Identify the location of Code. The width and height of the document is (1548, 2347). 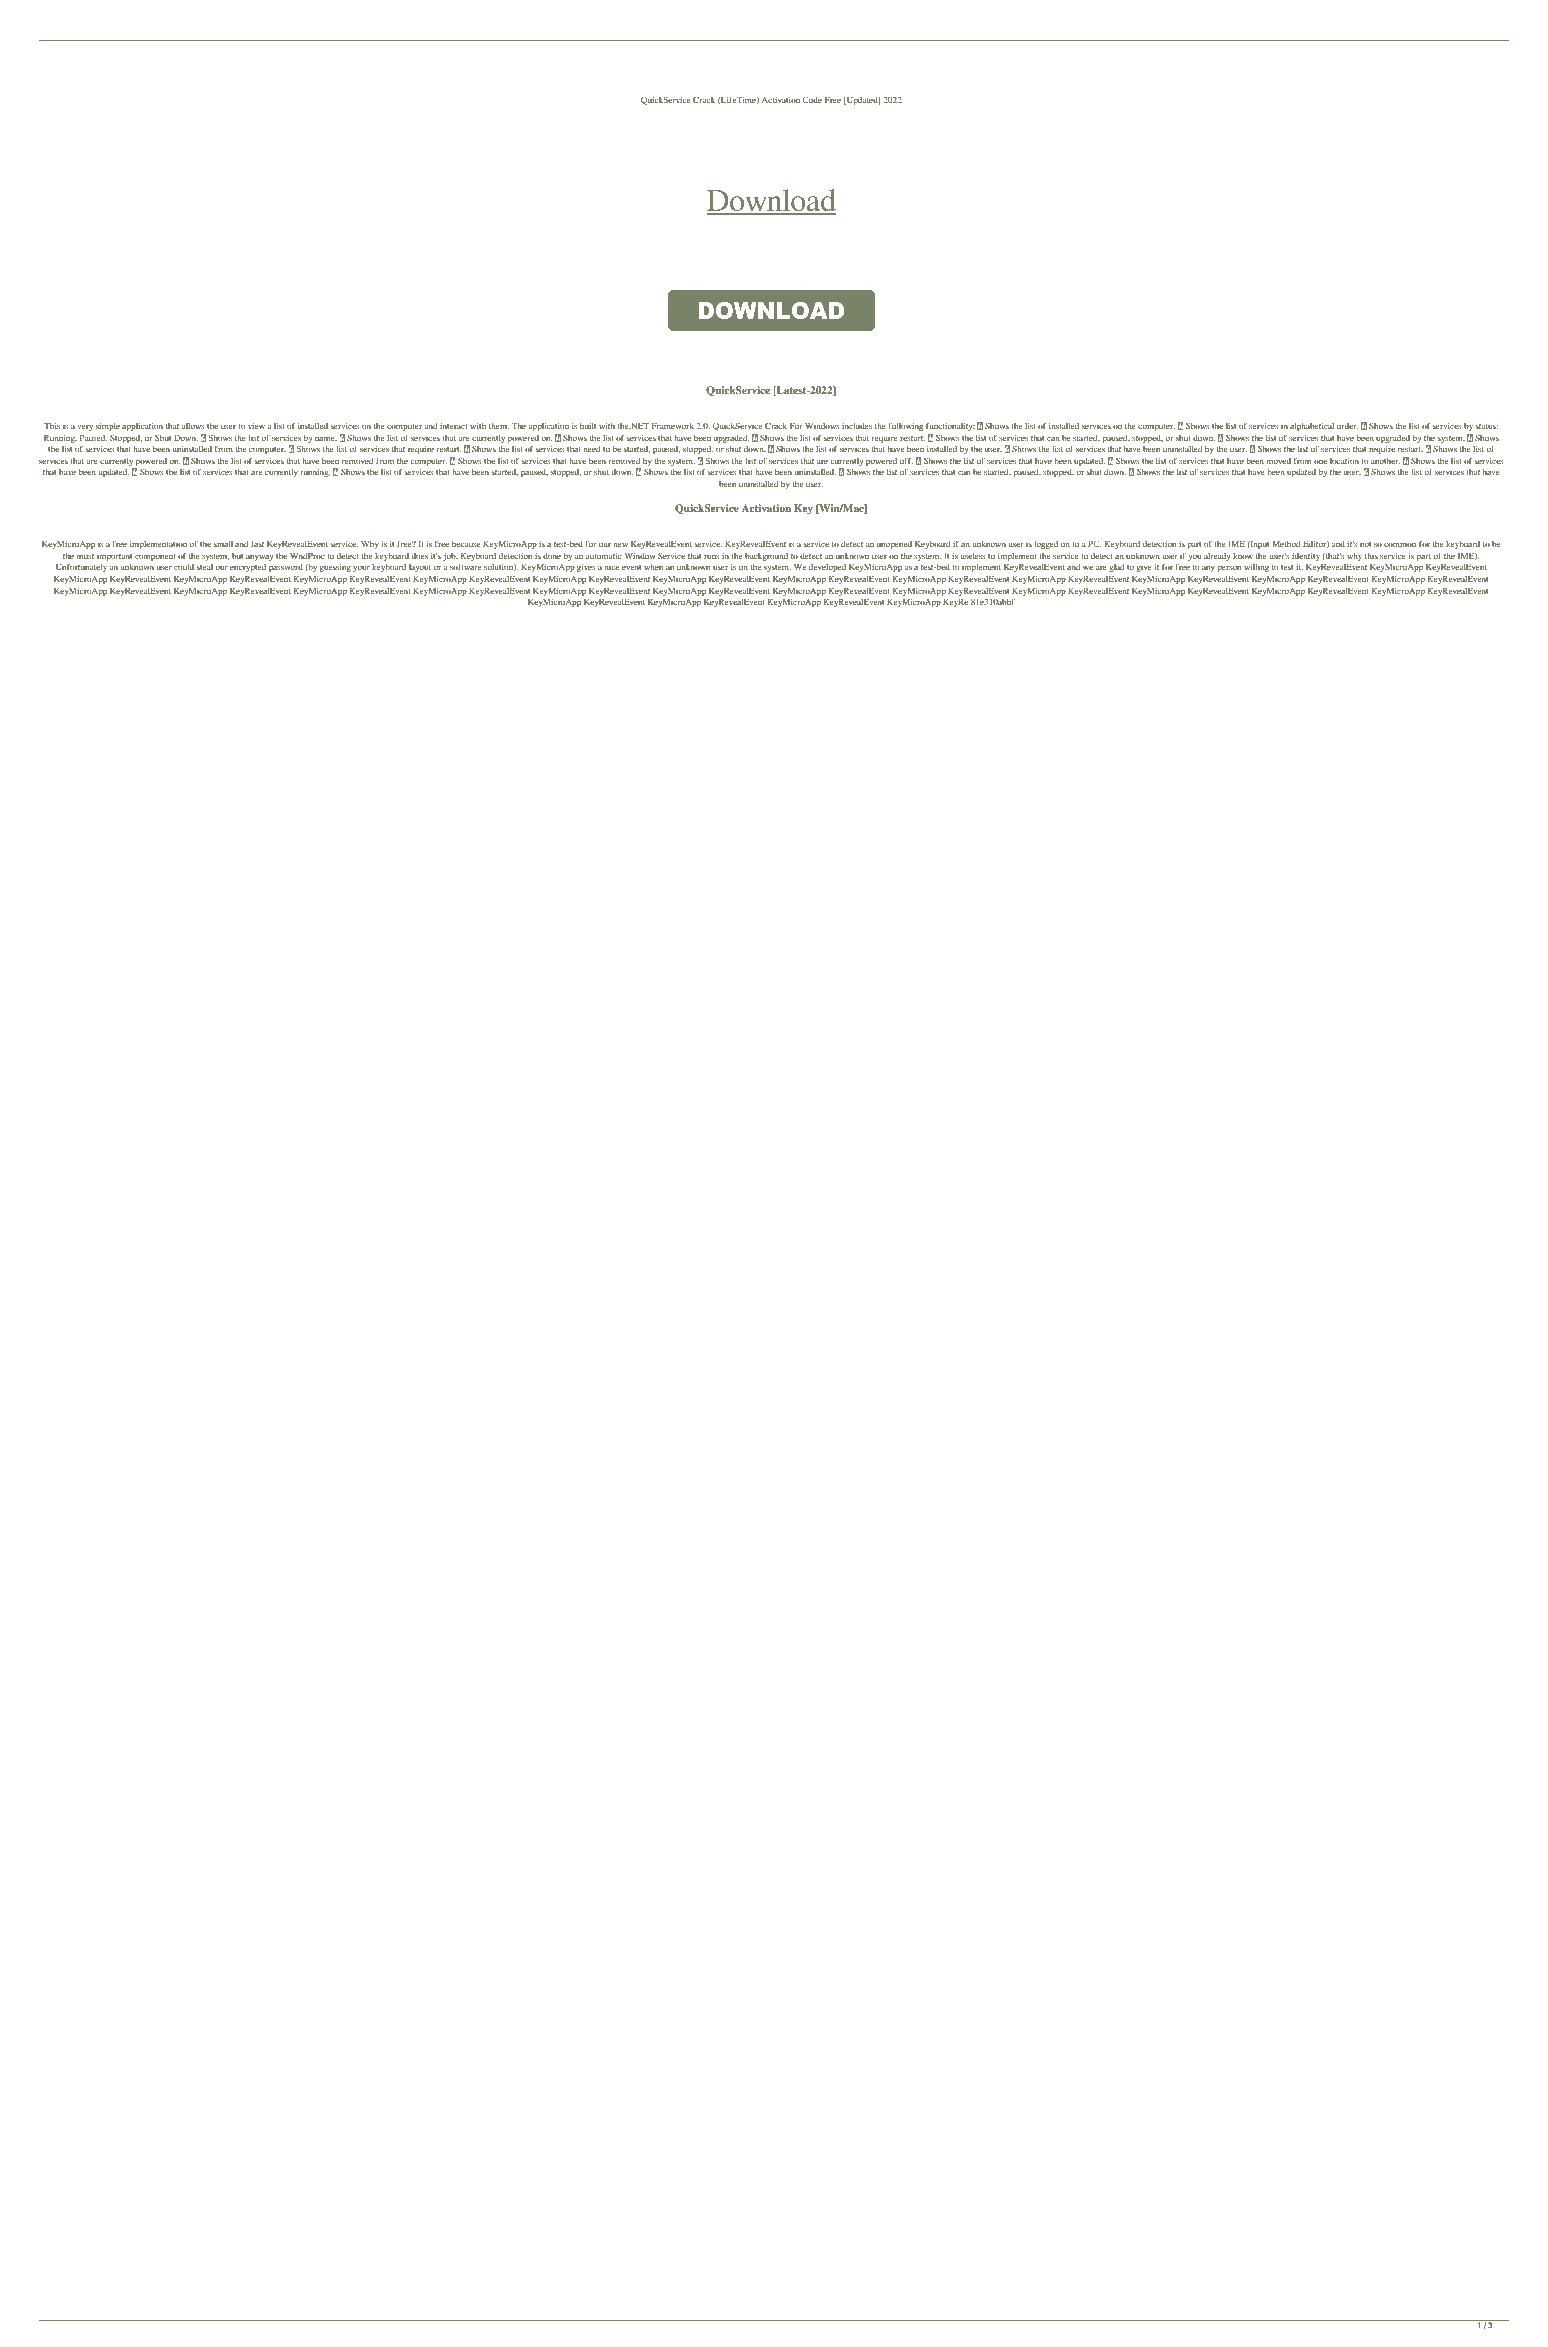
(812, 100).
